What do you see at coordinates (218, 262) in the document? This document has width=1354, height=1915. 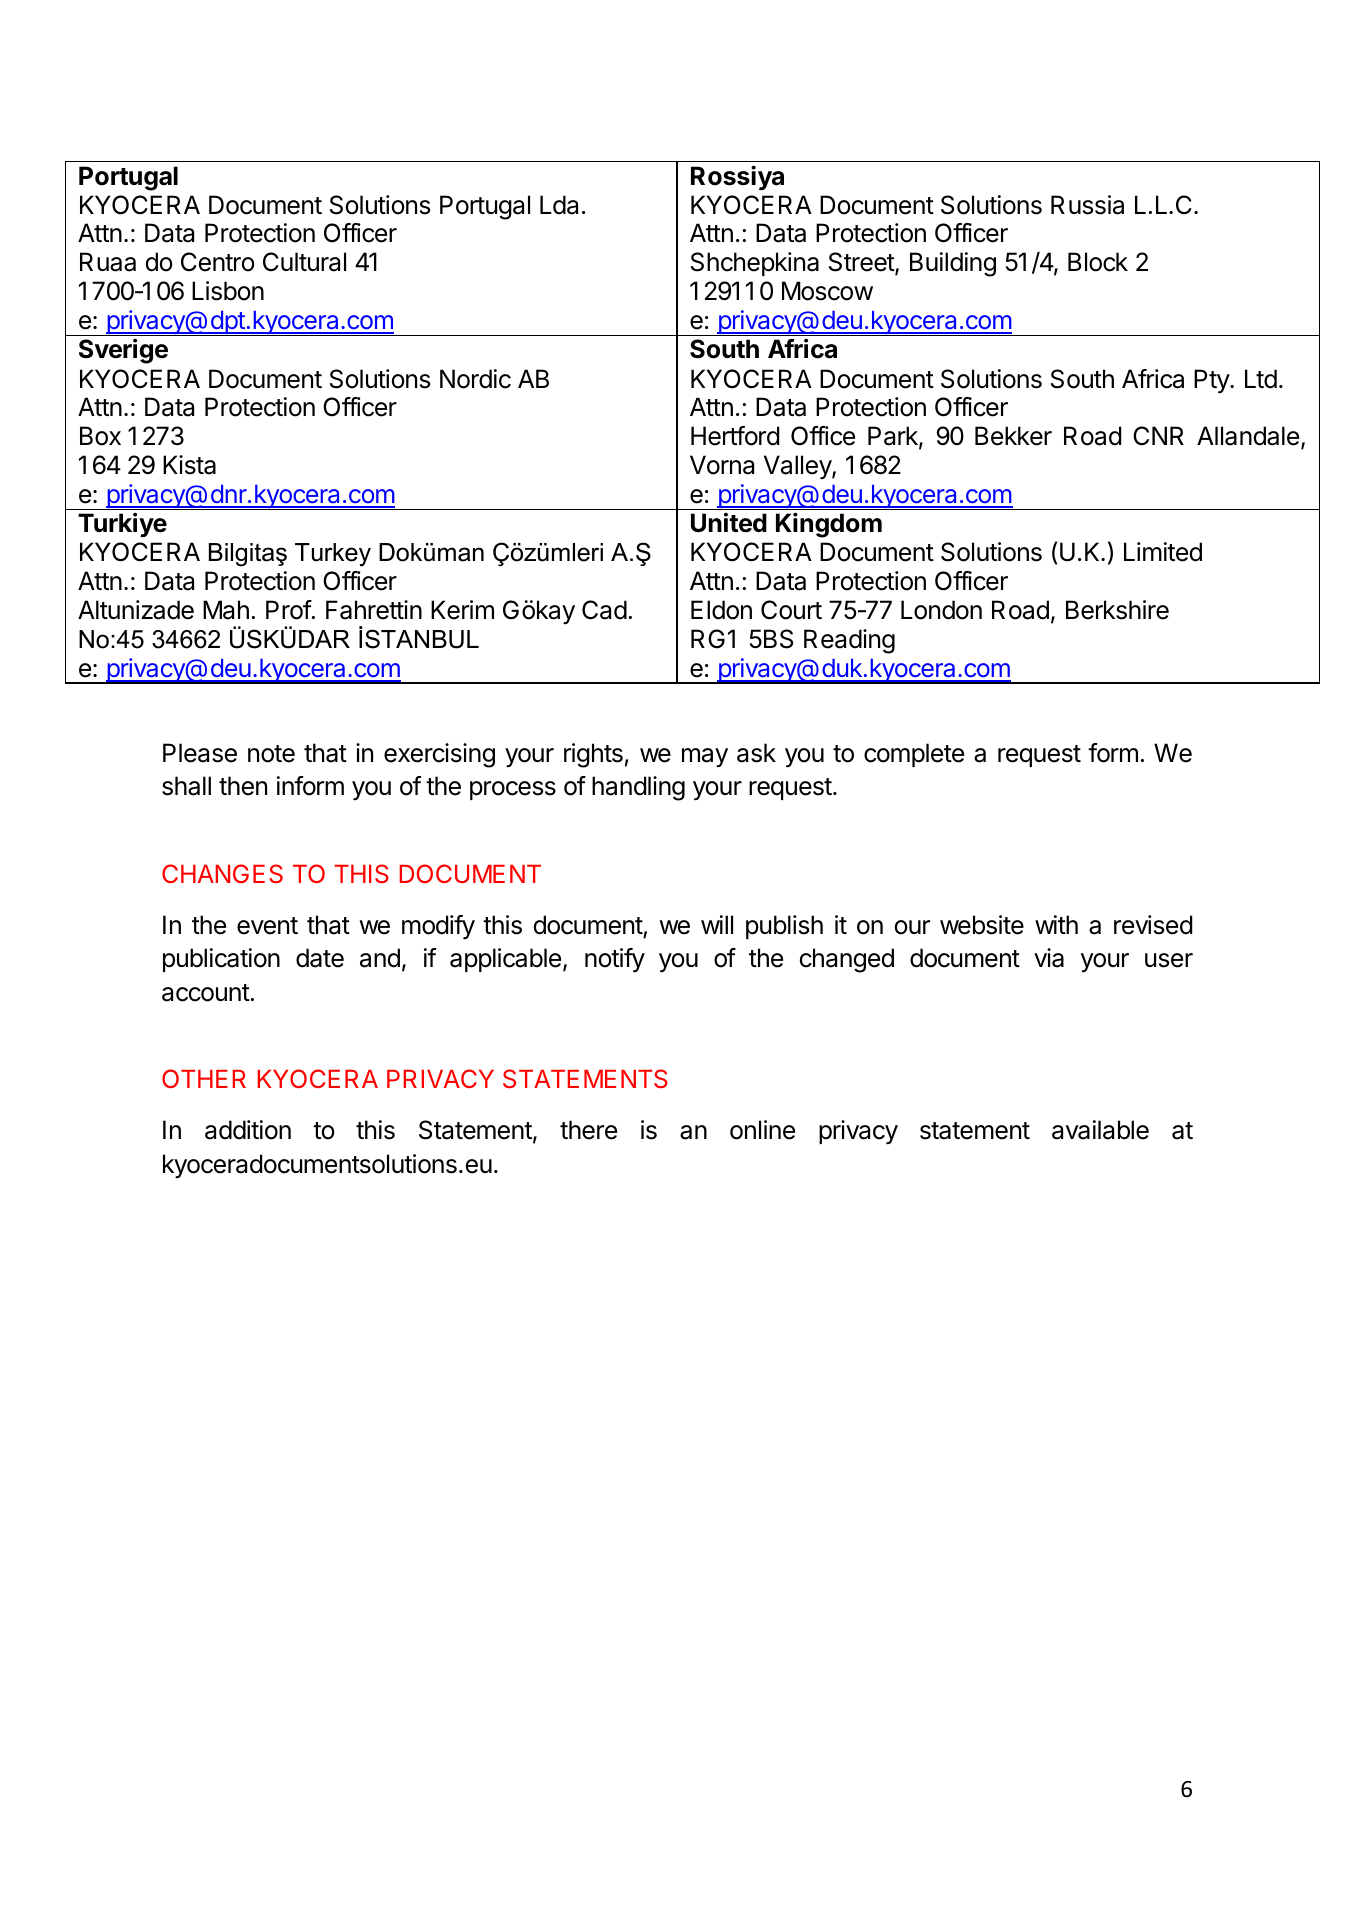 I see `Centro` at bounding box center [218, 262].
